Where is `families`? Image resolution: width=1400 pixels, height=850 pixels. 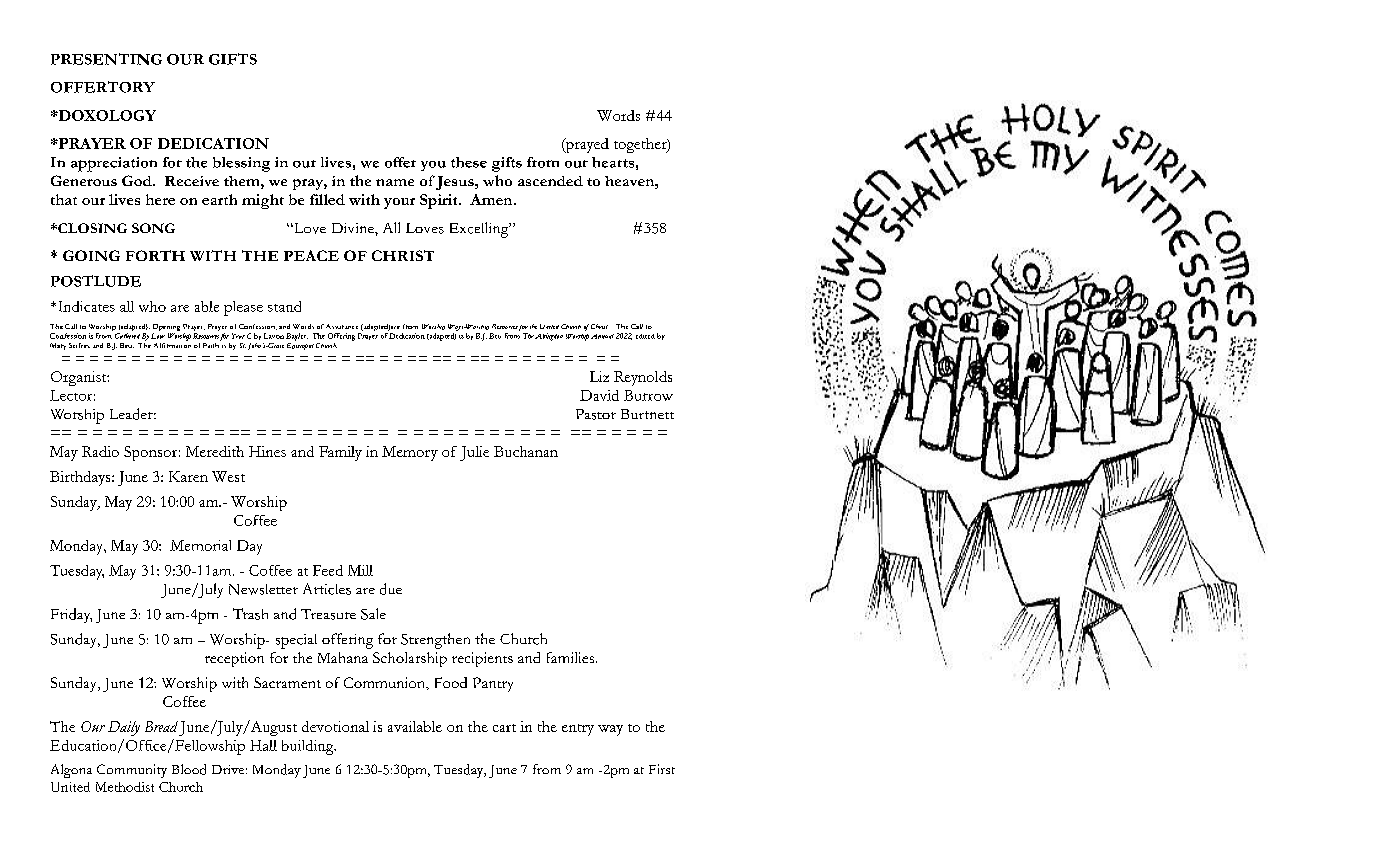
families is located at coordinates (572, 657).
